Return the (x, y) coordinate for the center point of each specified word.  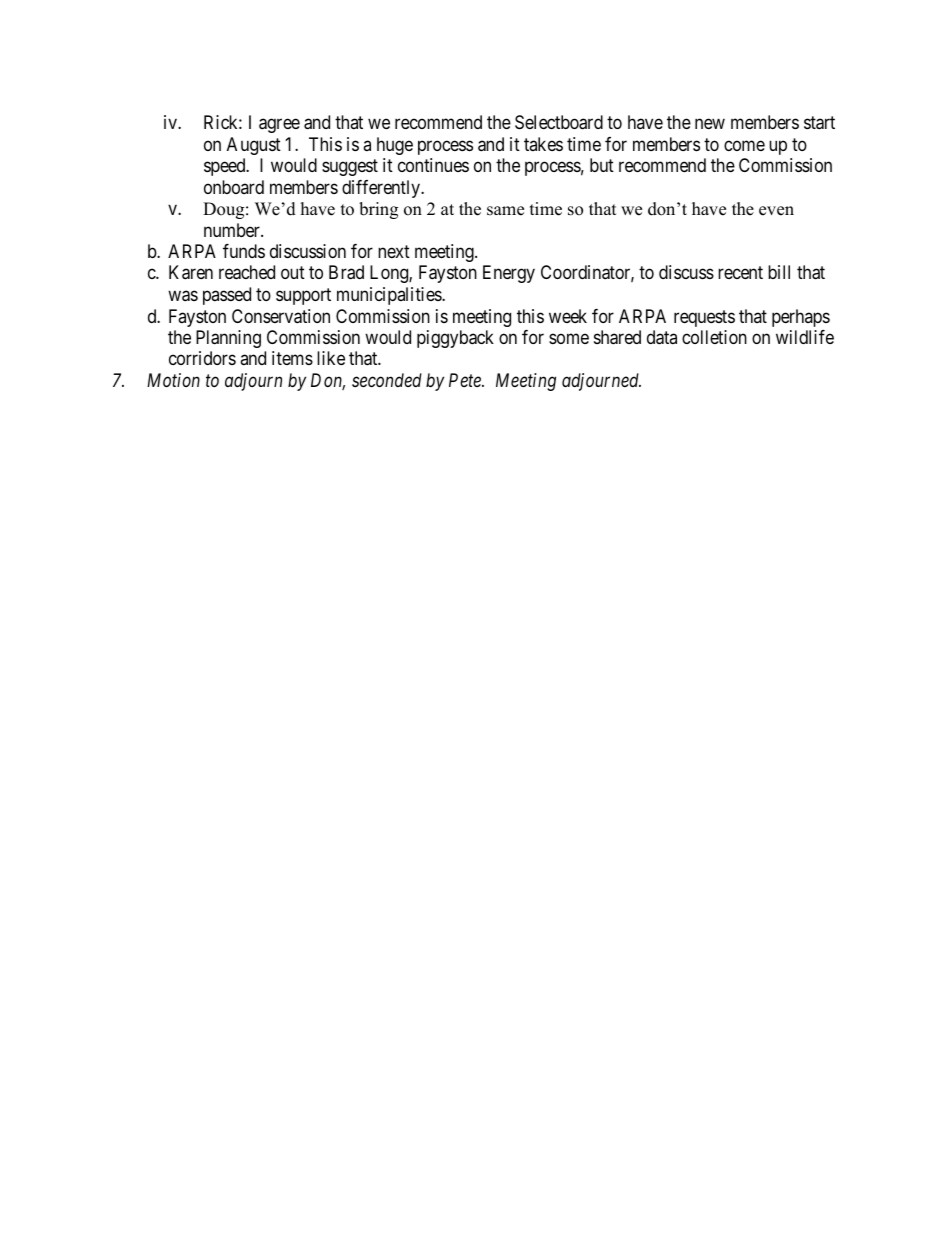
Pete (466, 380)
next (394, 251)
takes (543, 144)
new (710, 124)
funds (244, 251)
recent (740, 273)
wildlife (805, 337)
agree (279, 126)
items (292, 358)
